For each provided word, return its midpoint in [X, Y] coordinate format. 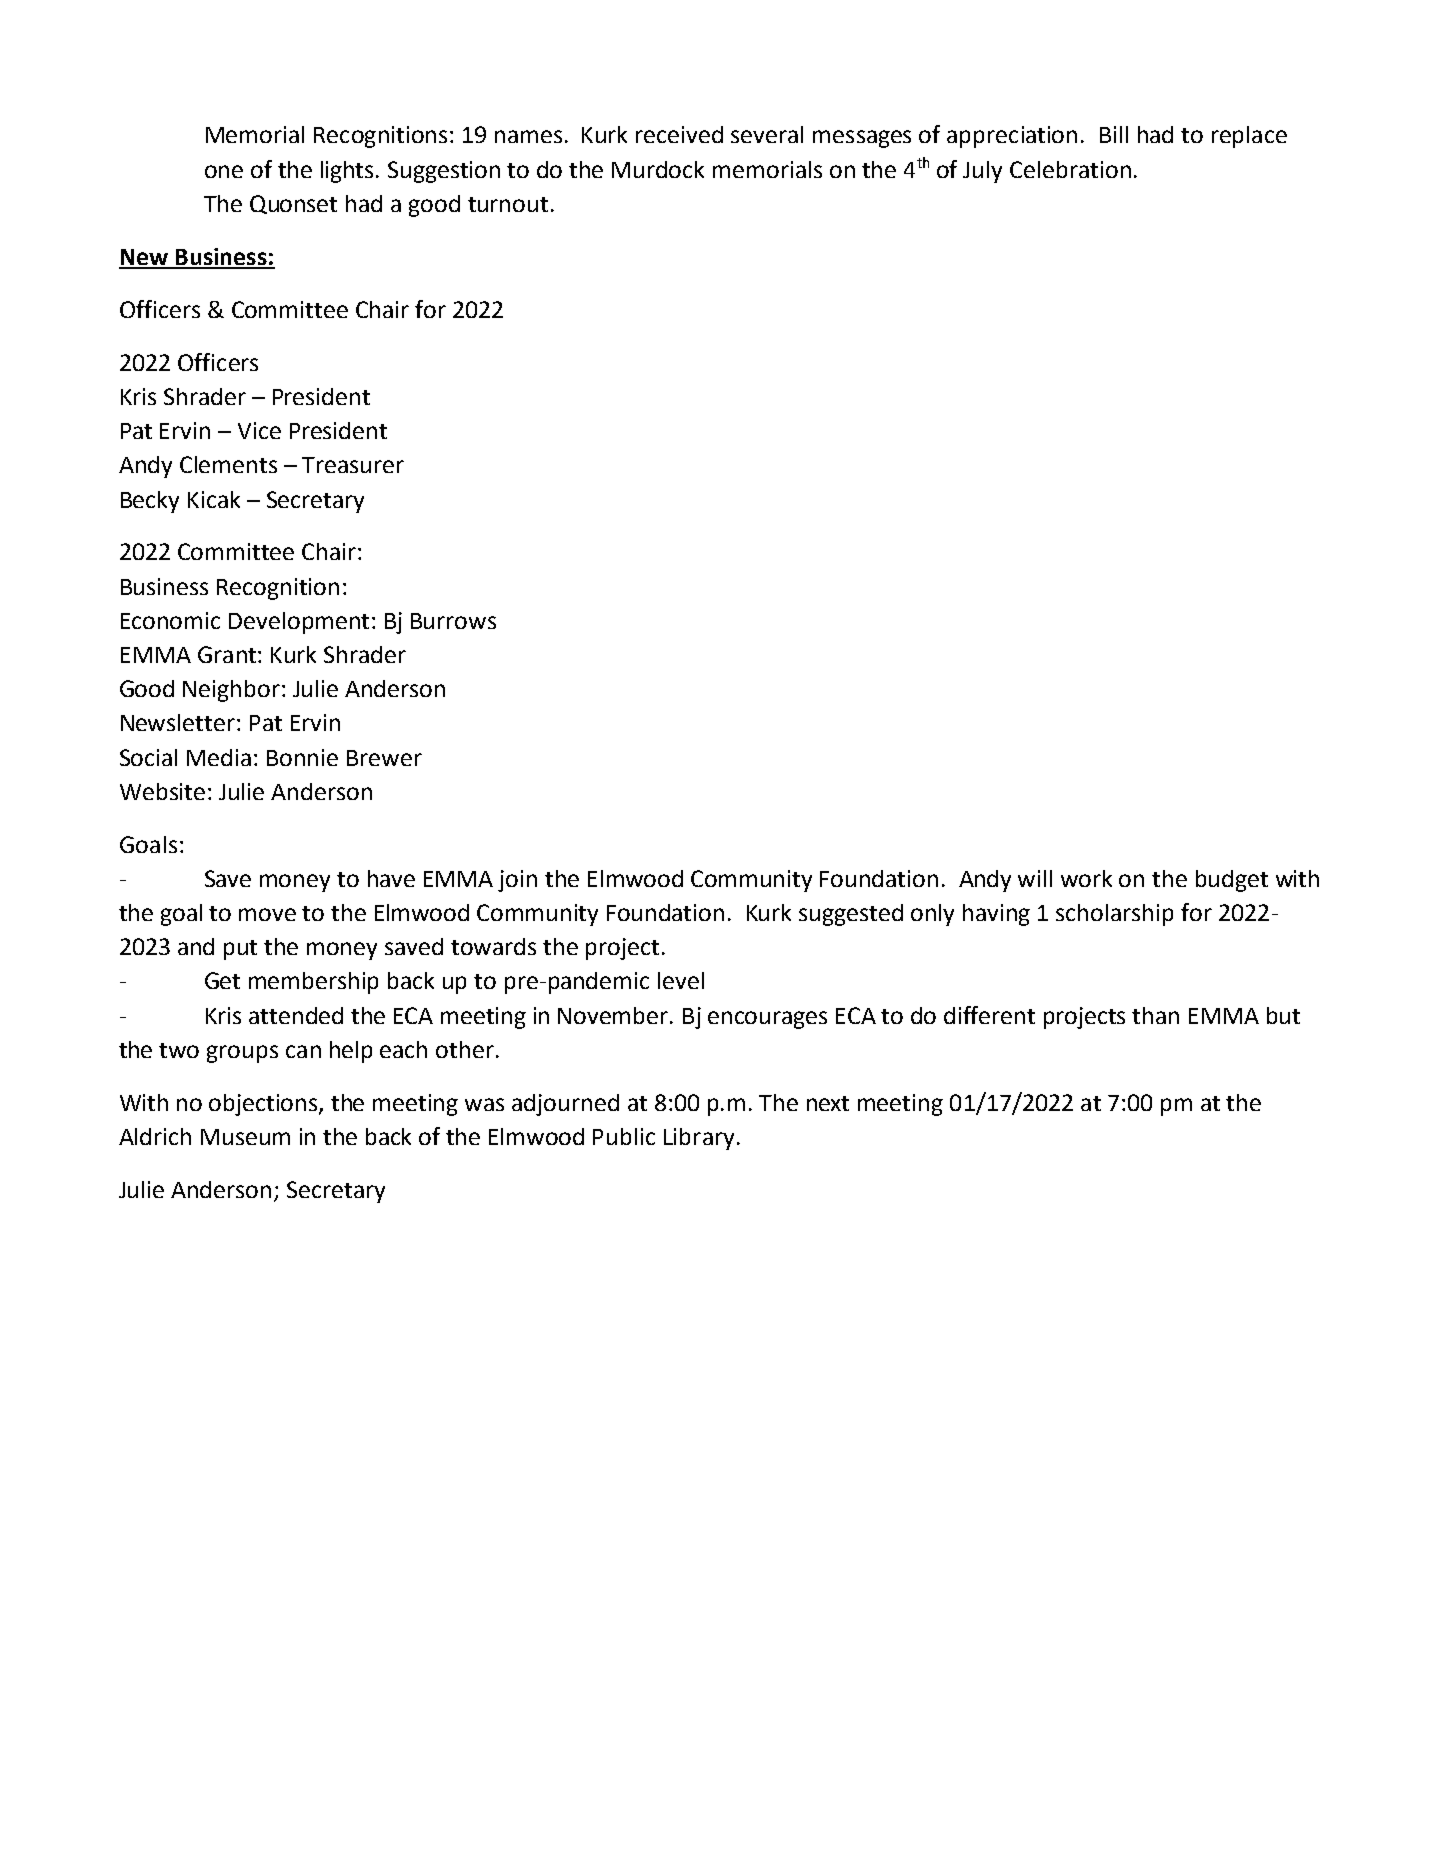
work [1086, 878]
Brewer [384, 758]
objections [264, 1105]
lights [349, 172]
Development [299, 623]
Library [699, 1139]
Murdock [658, 169]
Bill [1114, 134]
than [1155, 1015]
